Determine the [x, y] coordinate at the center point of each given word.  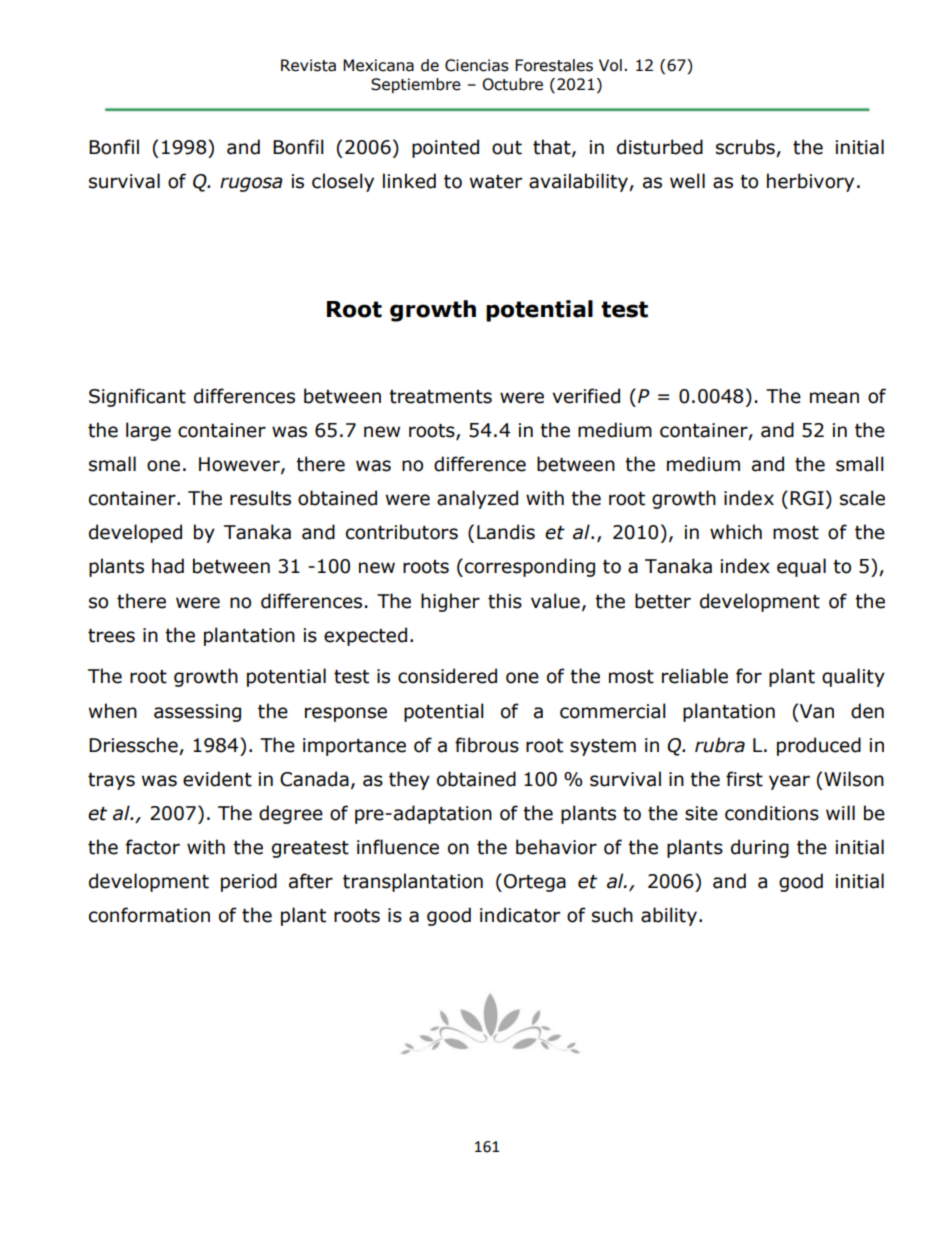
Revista [308, 65]
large [148, 431]
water [496, 182]
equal [801, 567]
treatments [440, 397]
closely [343, 182]
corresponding [530, 567]
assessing [197, 713]
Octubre [512, 84]
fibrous [487, 745]
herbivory [810, 182]
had [168, 566]
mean [834, 398]
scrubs [746, 148]
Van [817, 711]
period [249, 882]
